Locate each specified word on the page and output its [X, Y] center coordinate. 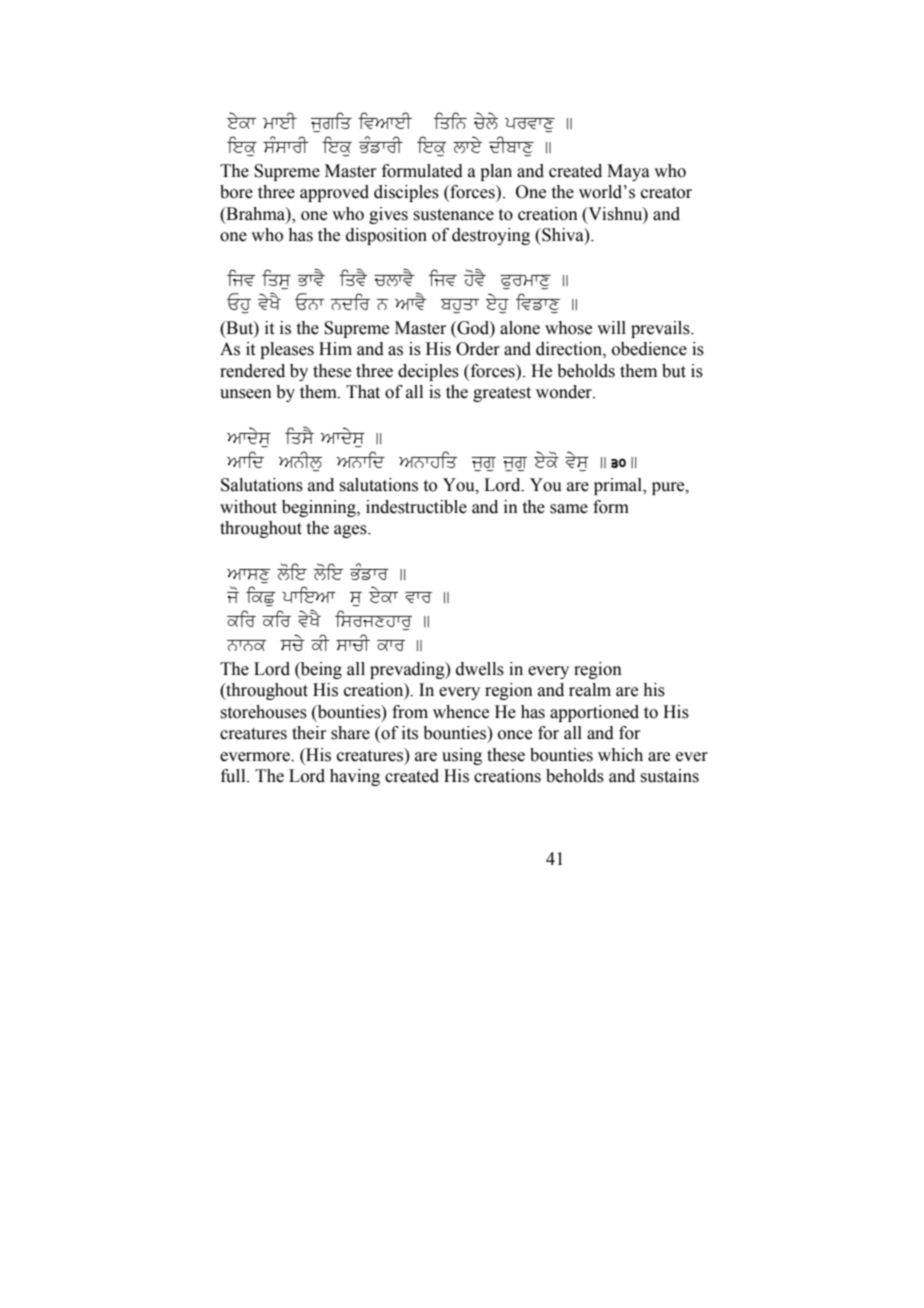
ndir [350, 301]
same [569, 509]
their [309, 733]
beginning [320, 508]
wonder [565, 392]
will [611, 327]
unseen [246, 394]
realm [590, 690]
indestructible [416, 507]
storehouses [263, 712]
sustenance [453, 215]
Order [478, 349]
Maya [628, 172]
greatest [502, 394]
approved [334, 193]
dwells [480, 669]
